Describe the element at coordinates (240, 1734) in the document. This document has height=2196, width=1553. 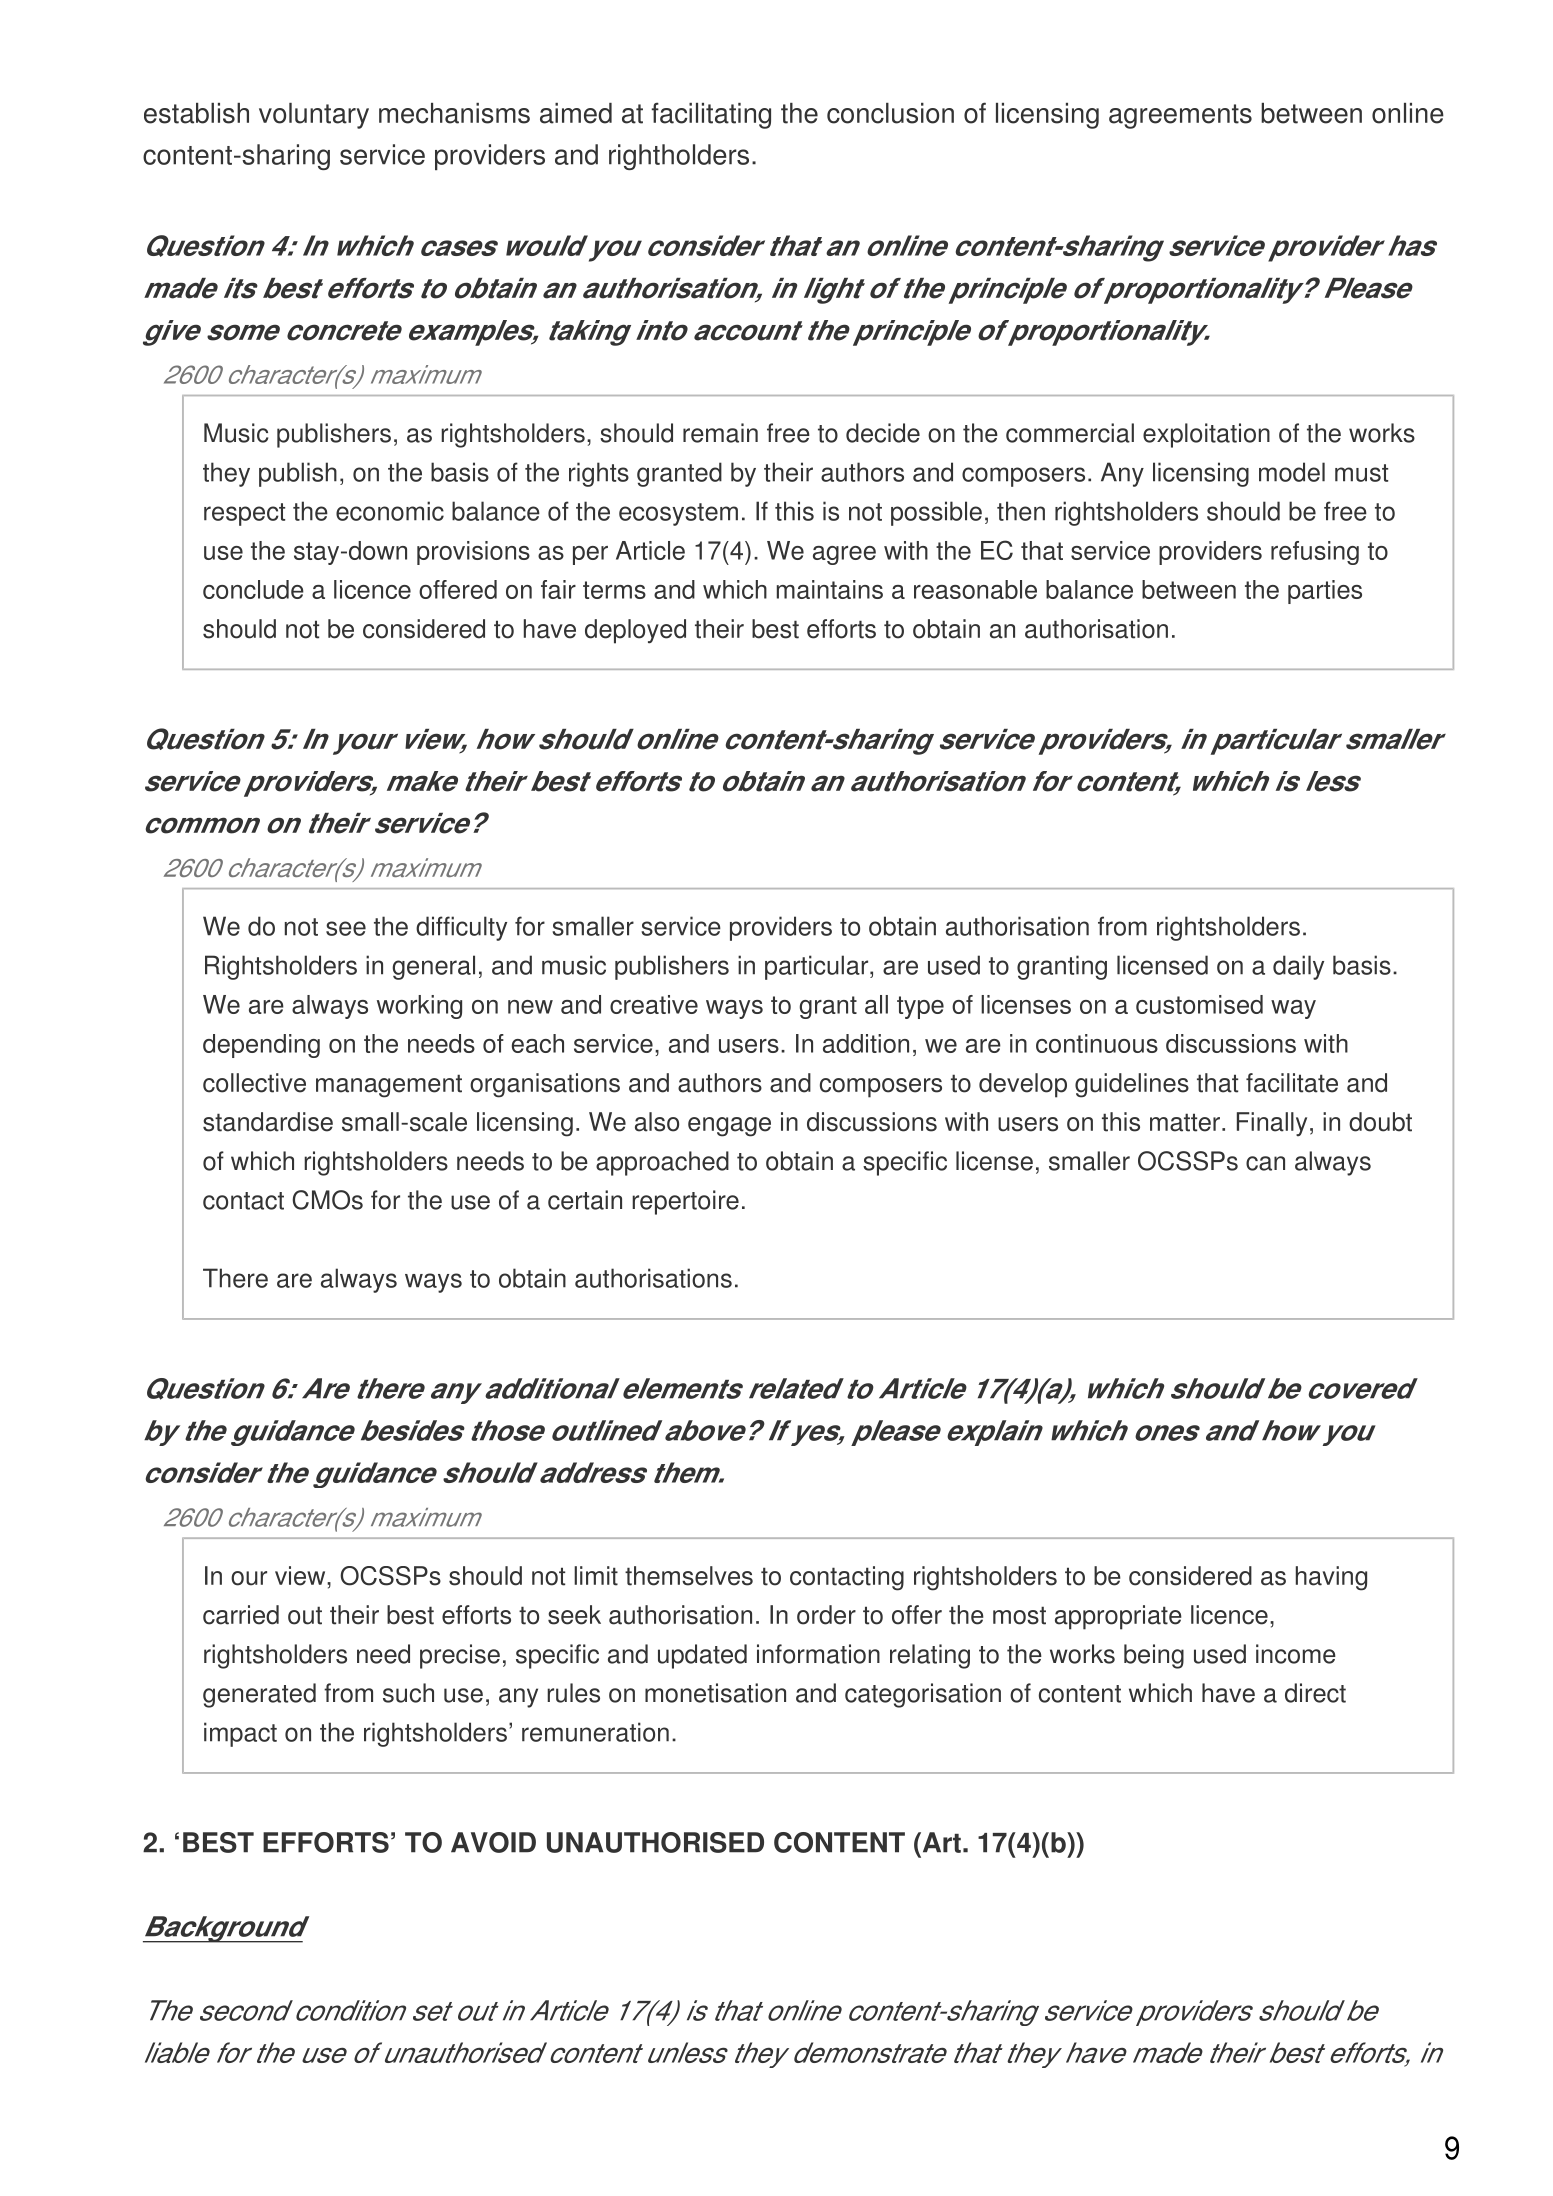
I see `impact` at that location.
